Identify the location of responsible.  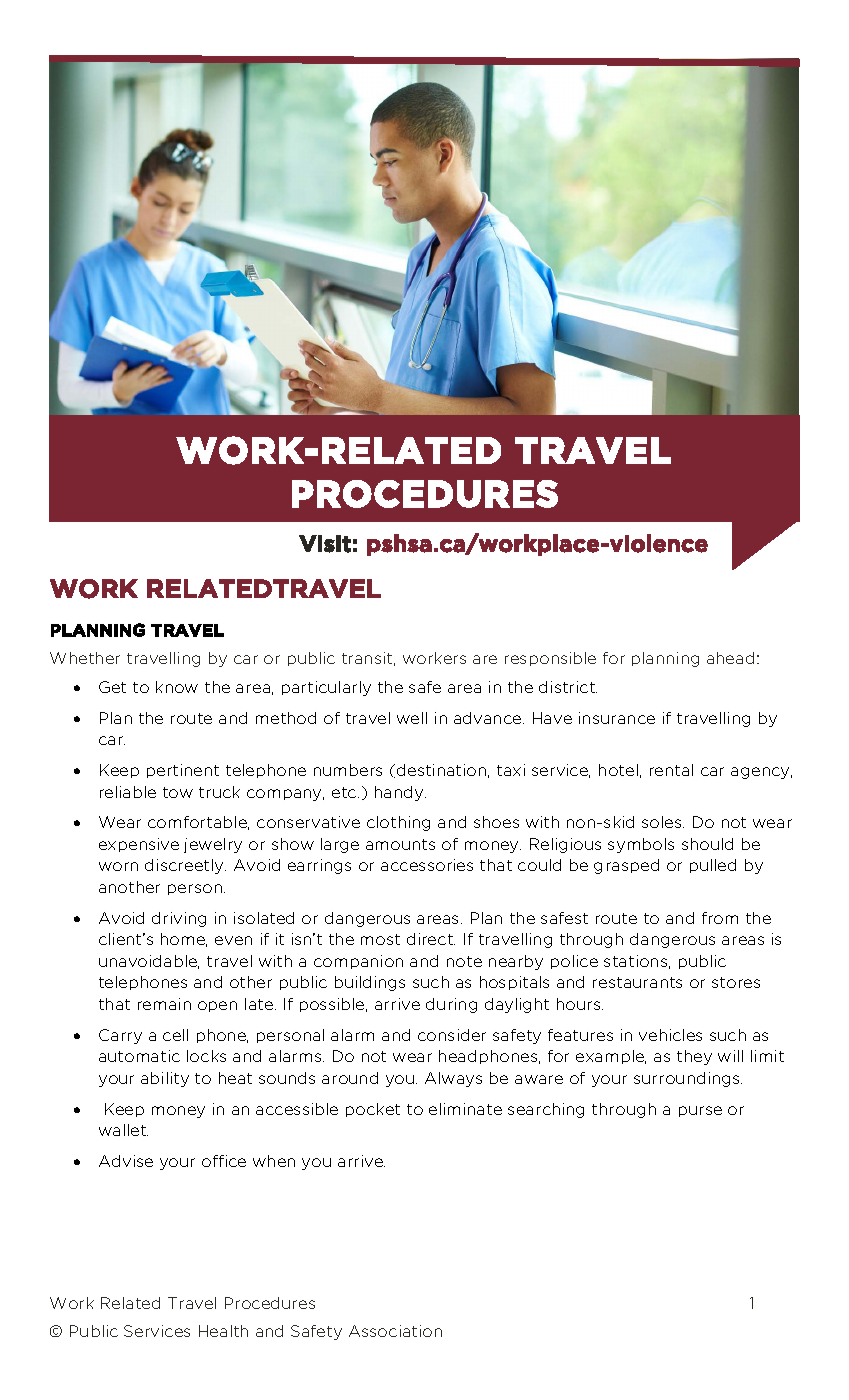
(550, 659).
